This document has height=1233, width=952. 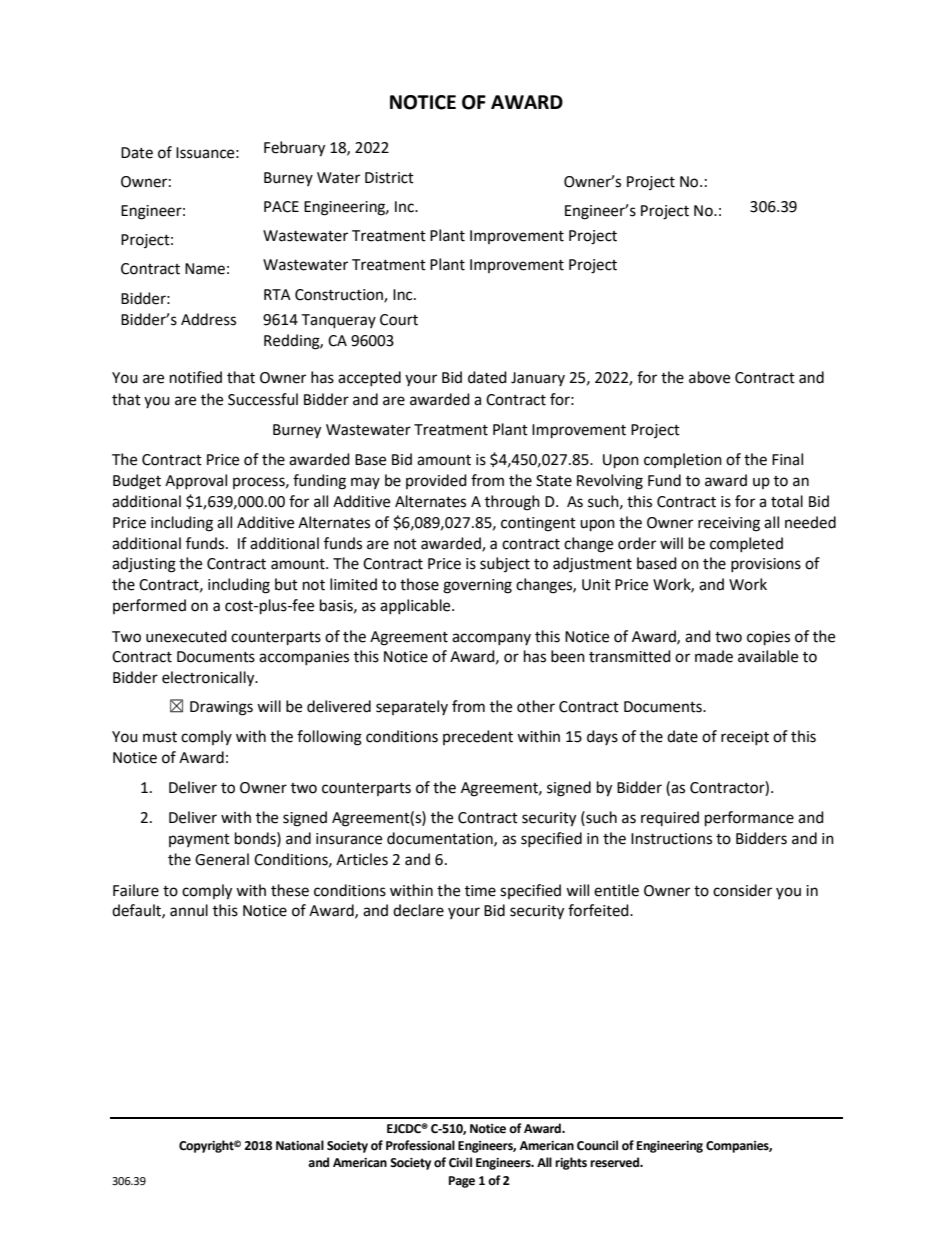 I want to click on electronically, so click(x=209, y=679).
